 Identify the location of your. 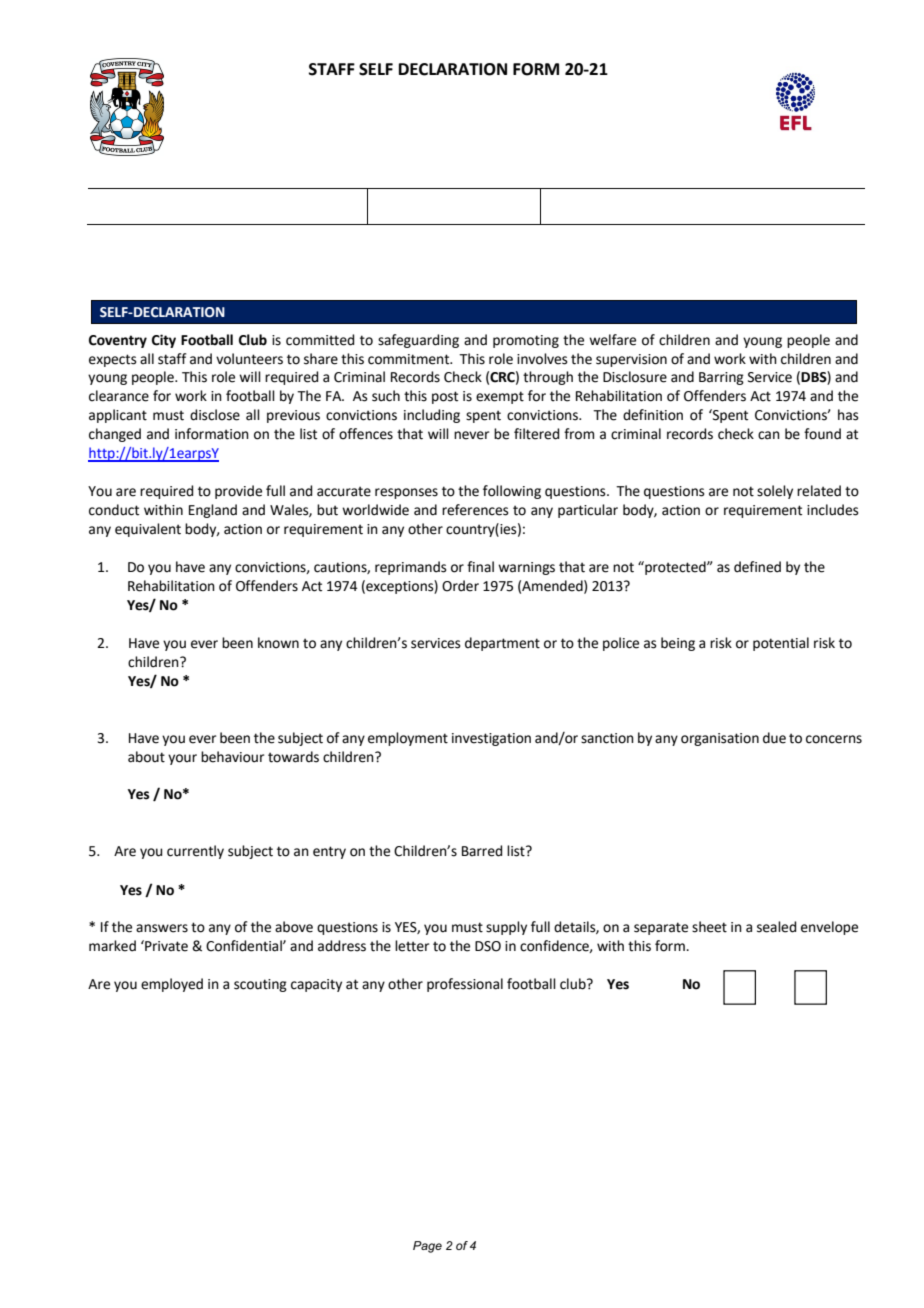
(182, 759).
